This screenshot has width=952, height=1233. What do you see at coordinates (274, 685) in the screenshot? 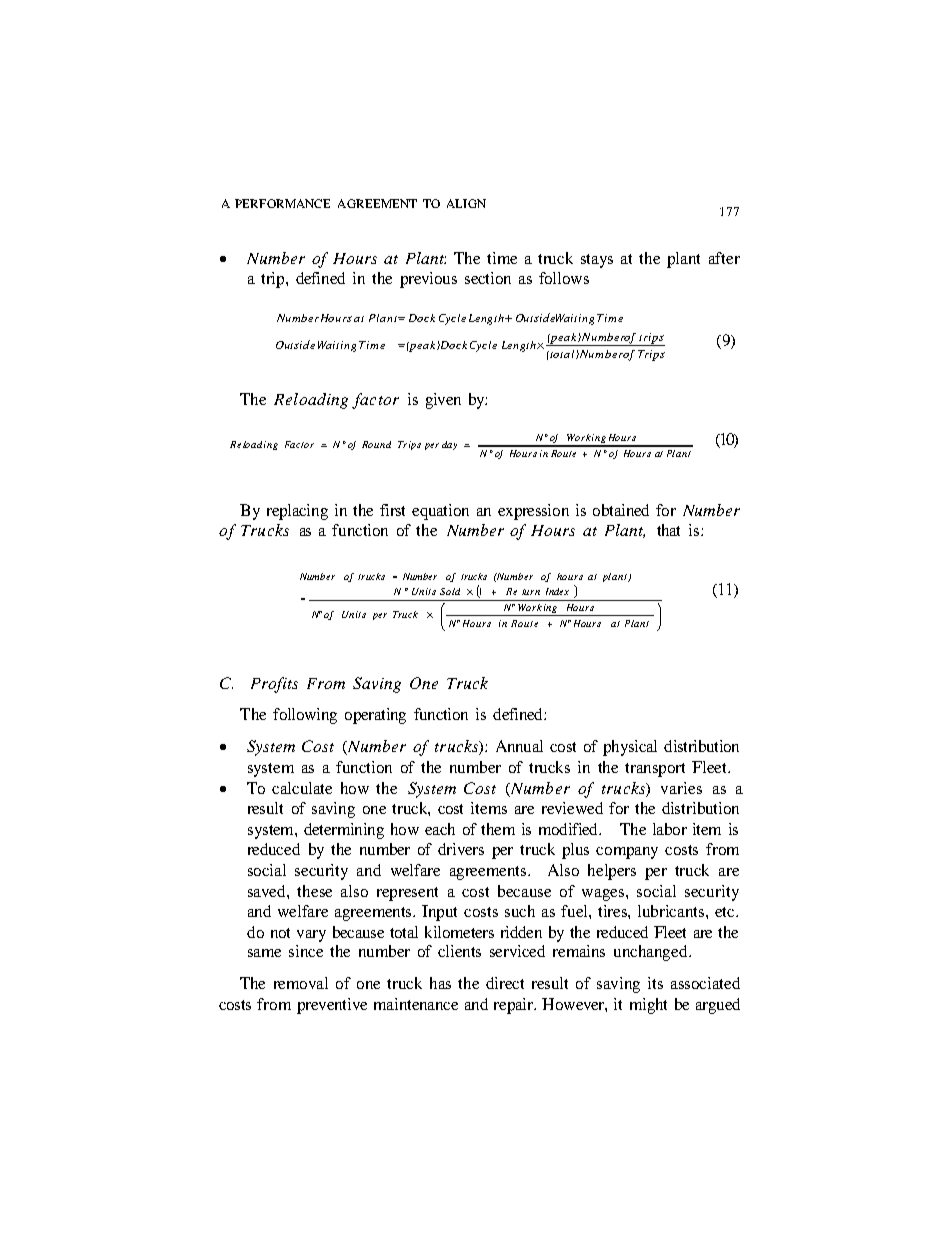
I see `Profits` at bounding box center [274, 685].
